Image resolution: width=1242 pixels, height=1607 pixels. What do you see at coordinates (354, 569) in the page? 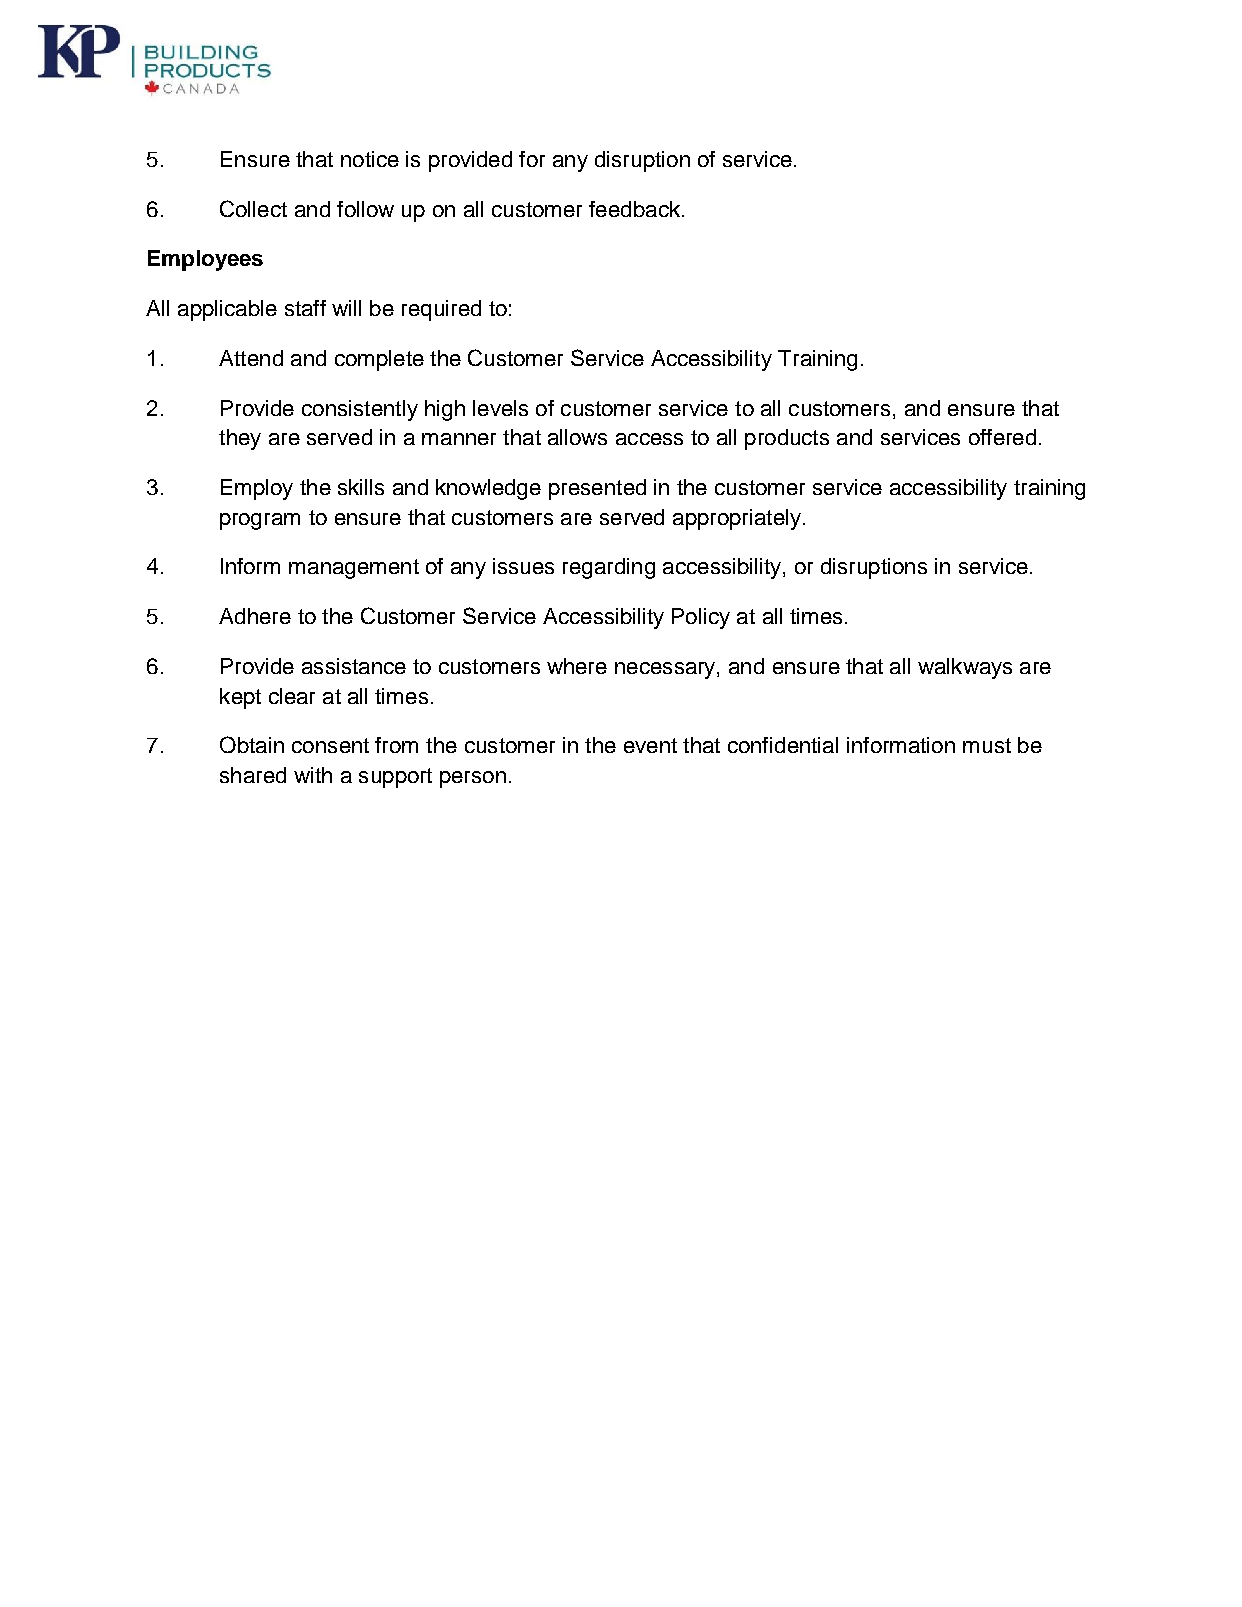
I see `management` at bounding box center [354, 569].
